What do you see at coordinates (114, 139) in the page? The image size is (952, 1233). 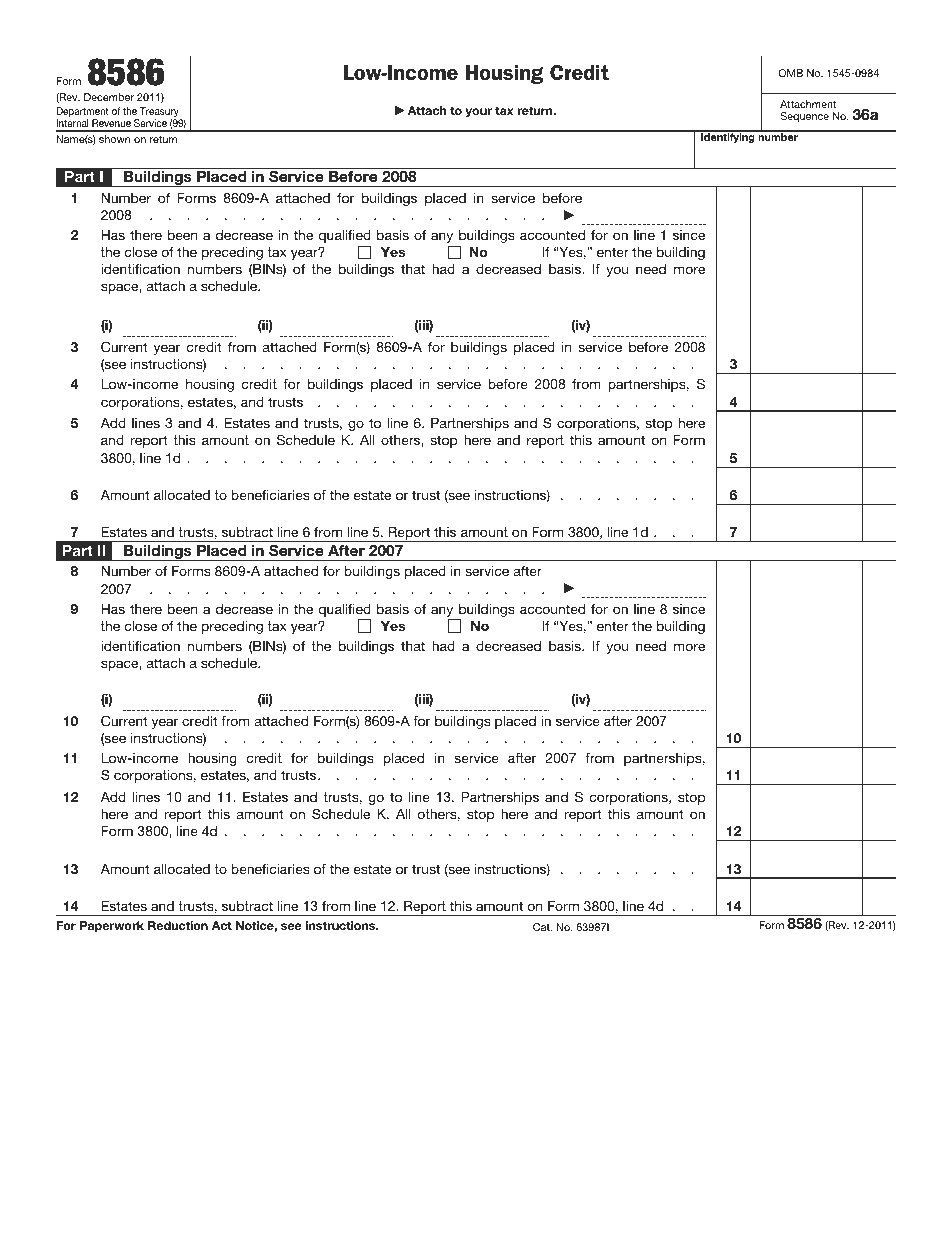 I see `shown` at bounding box center [114, 139].
